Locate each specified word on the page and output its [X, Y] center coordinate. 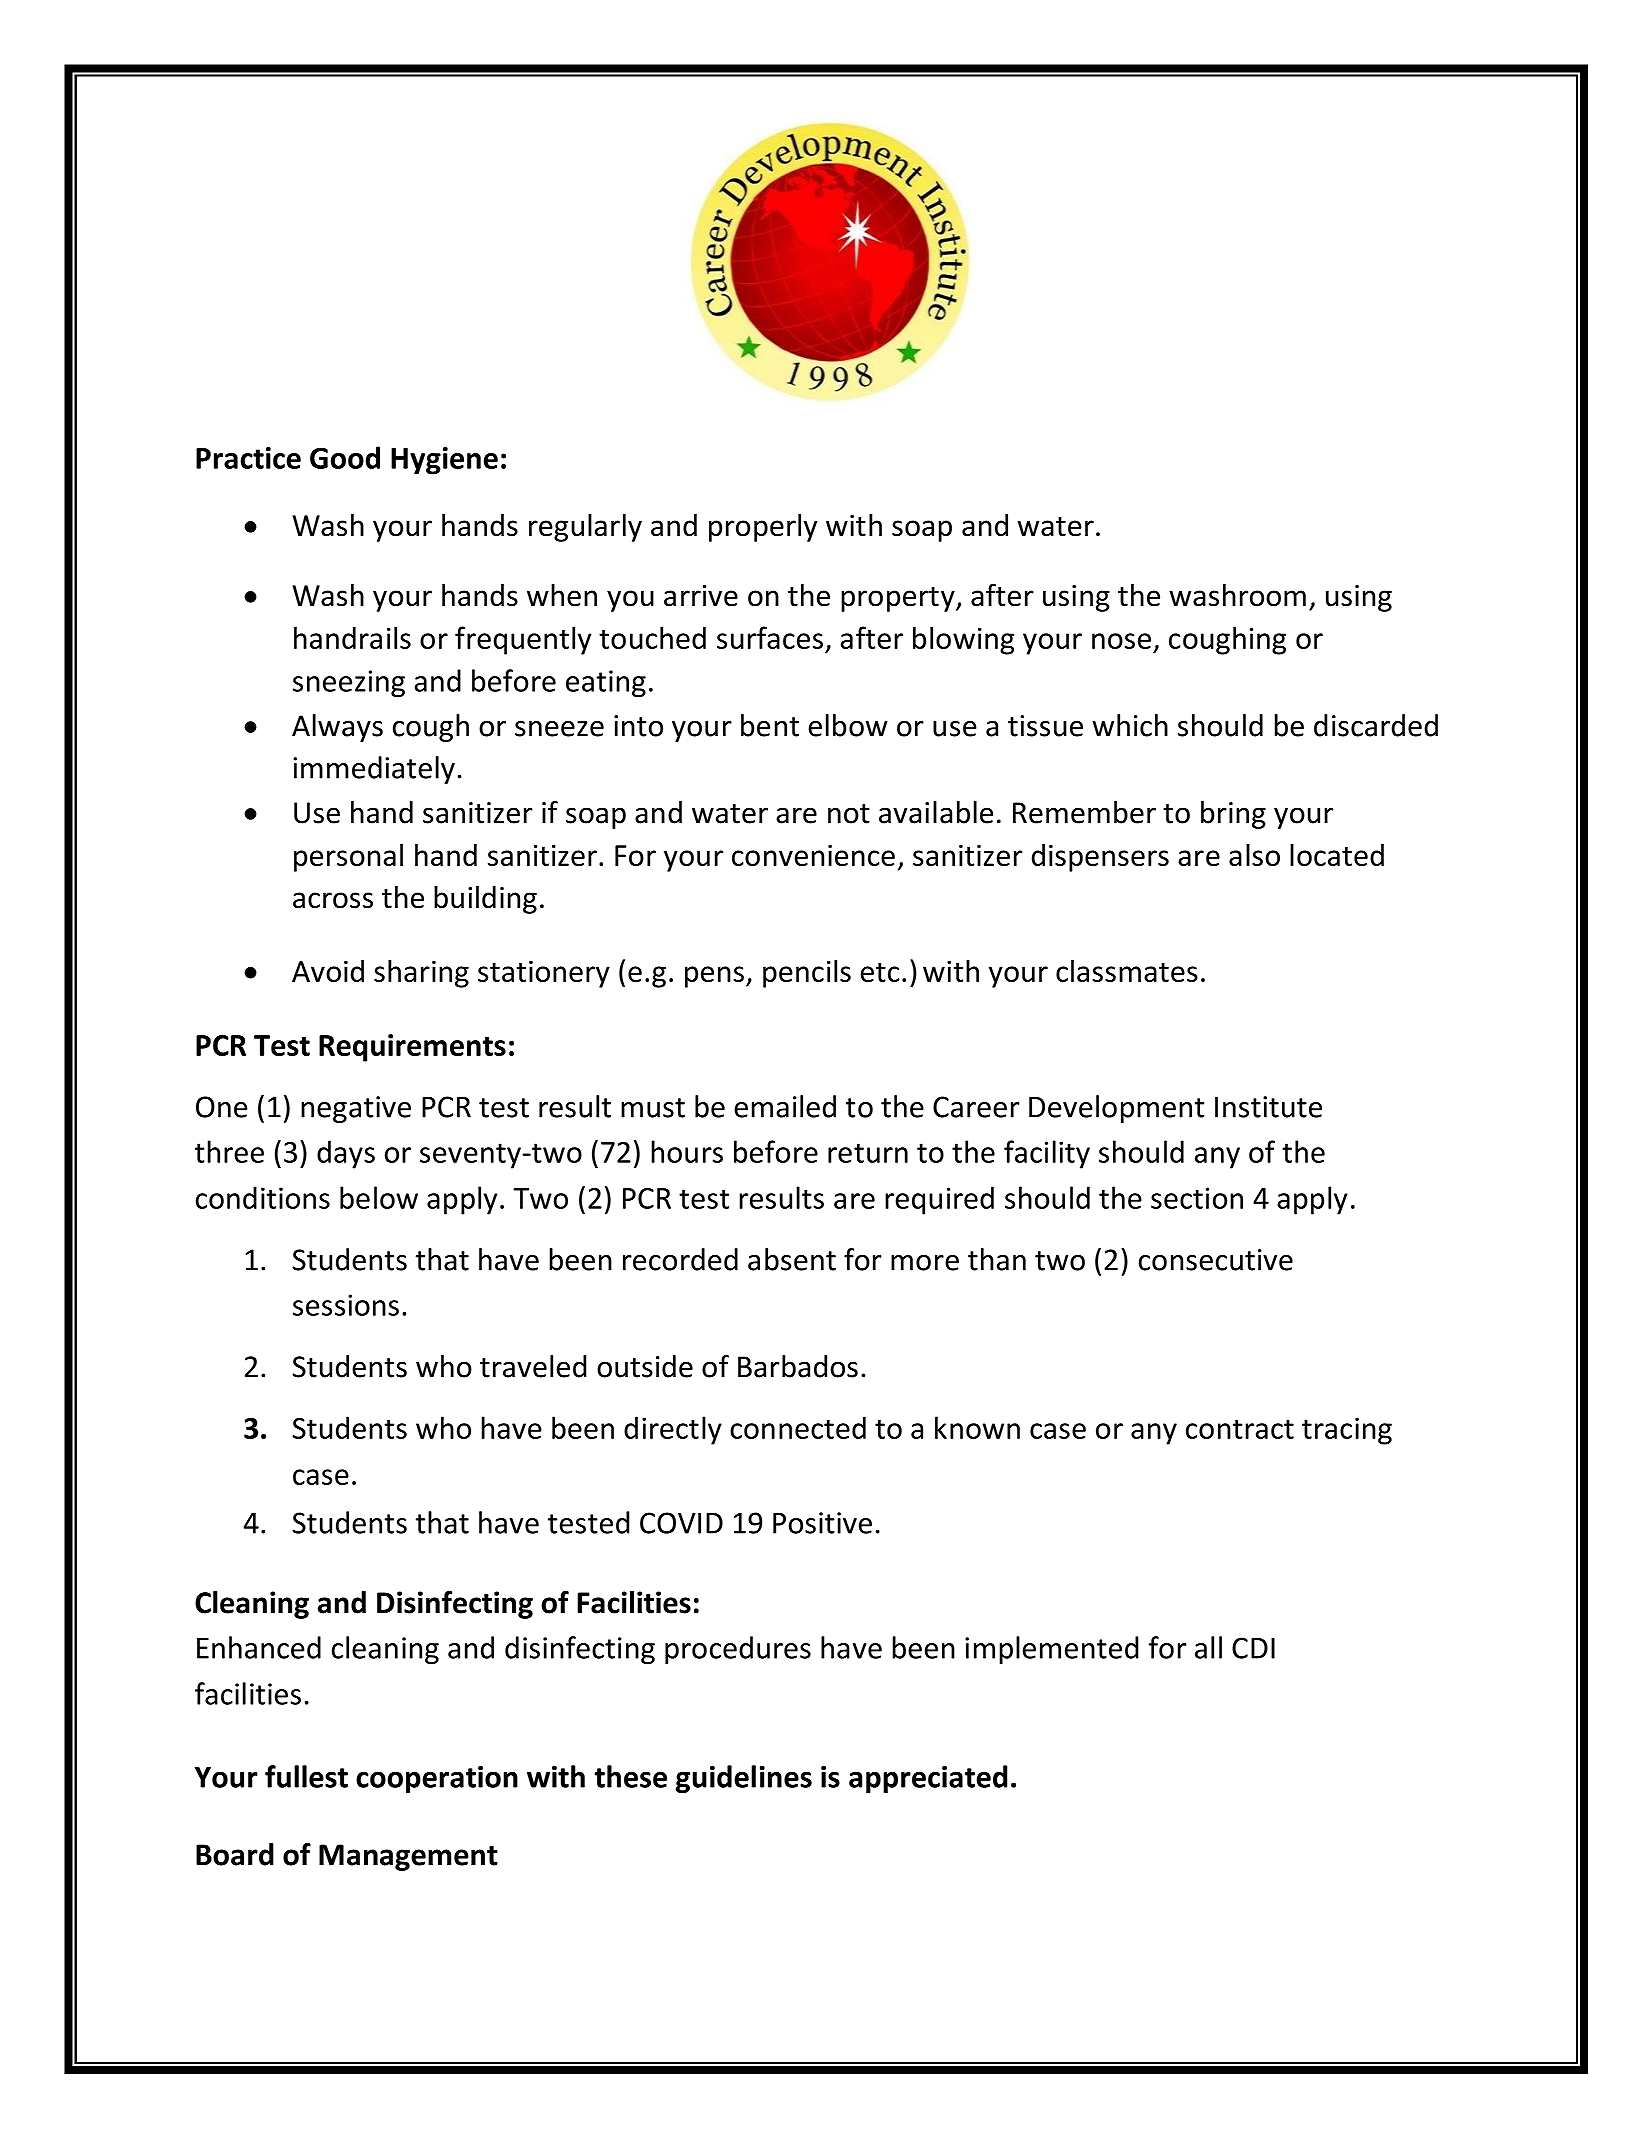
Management [408, 1857]
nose [1121, 641]
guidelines [744, 1779]
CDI [1253, 1648]
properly [763, 528]
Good [345, 457]
